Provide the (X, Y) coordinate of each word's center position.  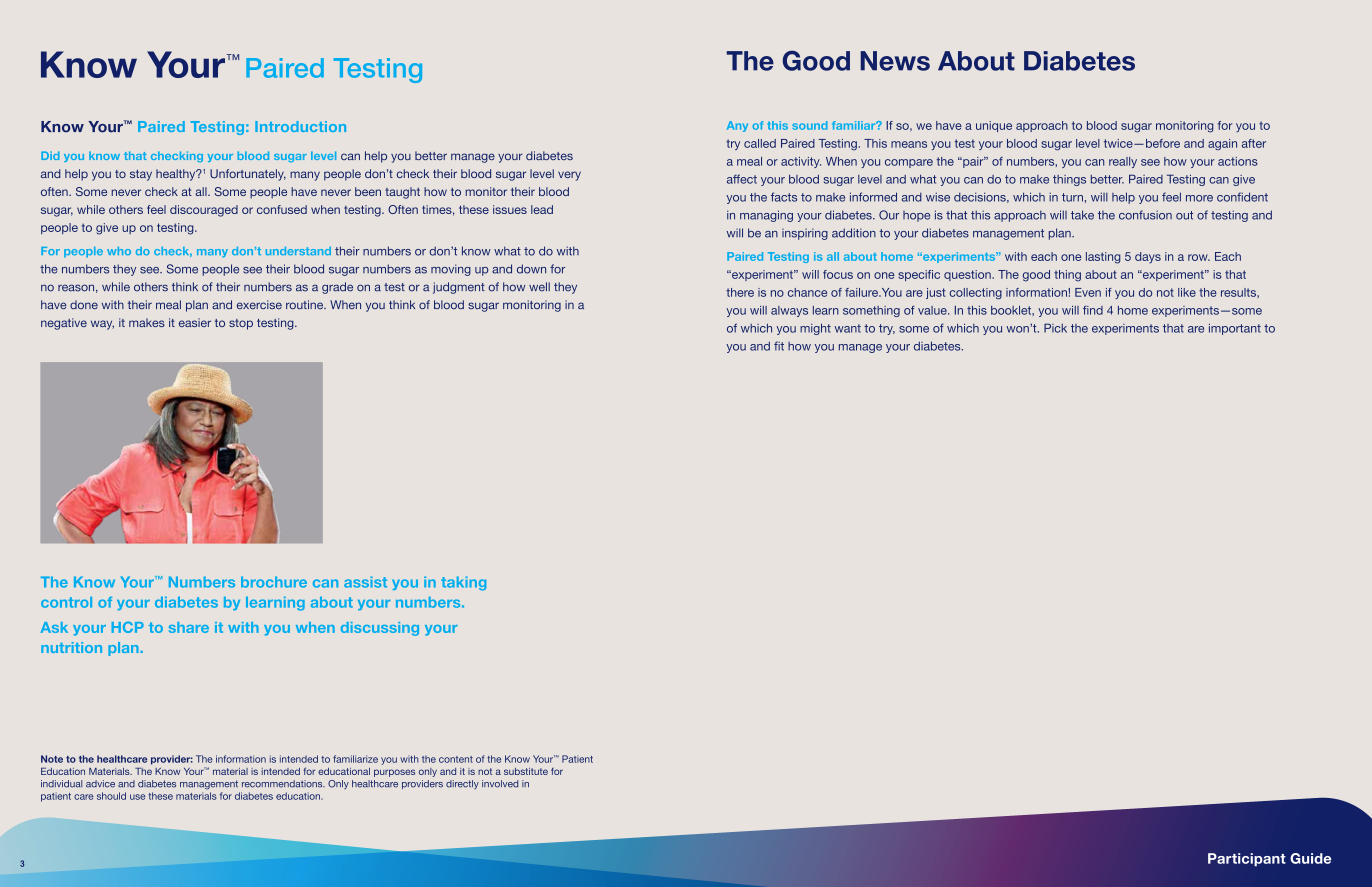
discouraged (204, 211)
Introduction (300, 126)
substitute (526, 771)
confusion (1145, 215)
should (111, 796)
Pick (1055, 328)
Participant (1247, 860)
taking (463, 583)
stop (241, 324)
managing (766, 216)
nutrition (71, 647)
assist (365, 582)
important (1235, 329)
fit (779, 346)
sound (810, 125)
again (1222, 144)
